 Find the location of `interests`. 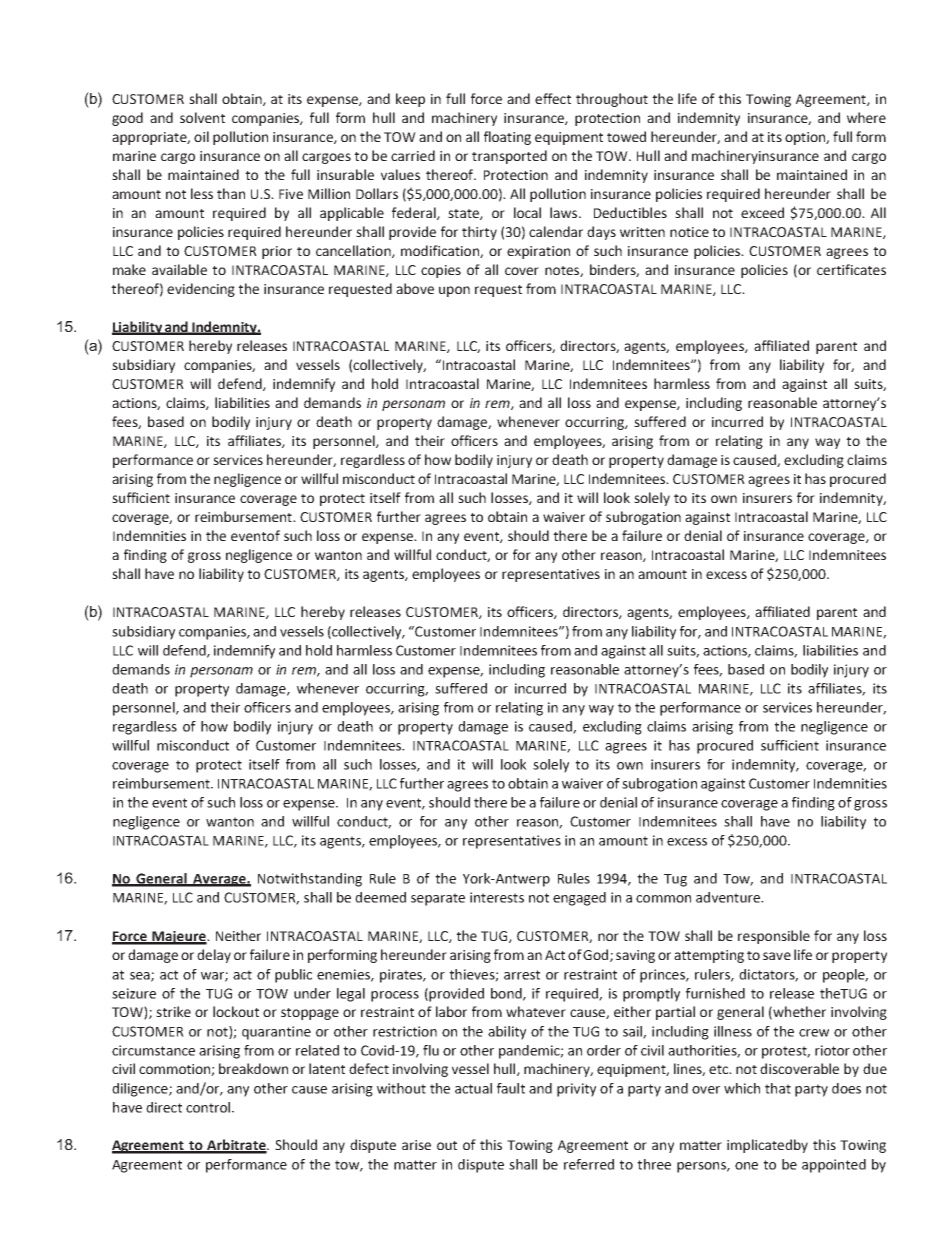

interests is located at coordinates (497, 897).
